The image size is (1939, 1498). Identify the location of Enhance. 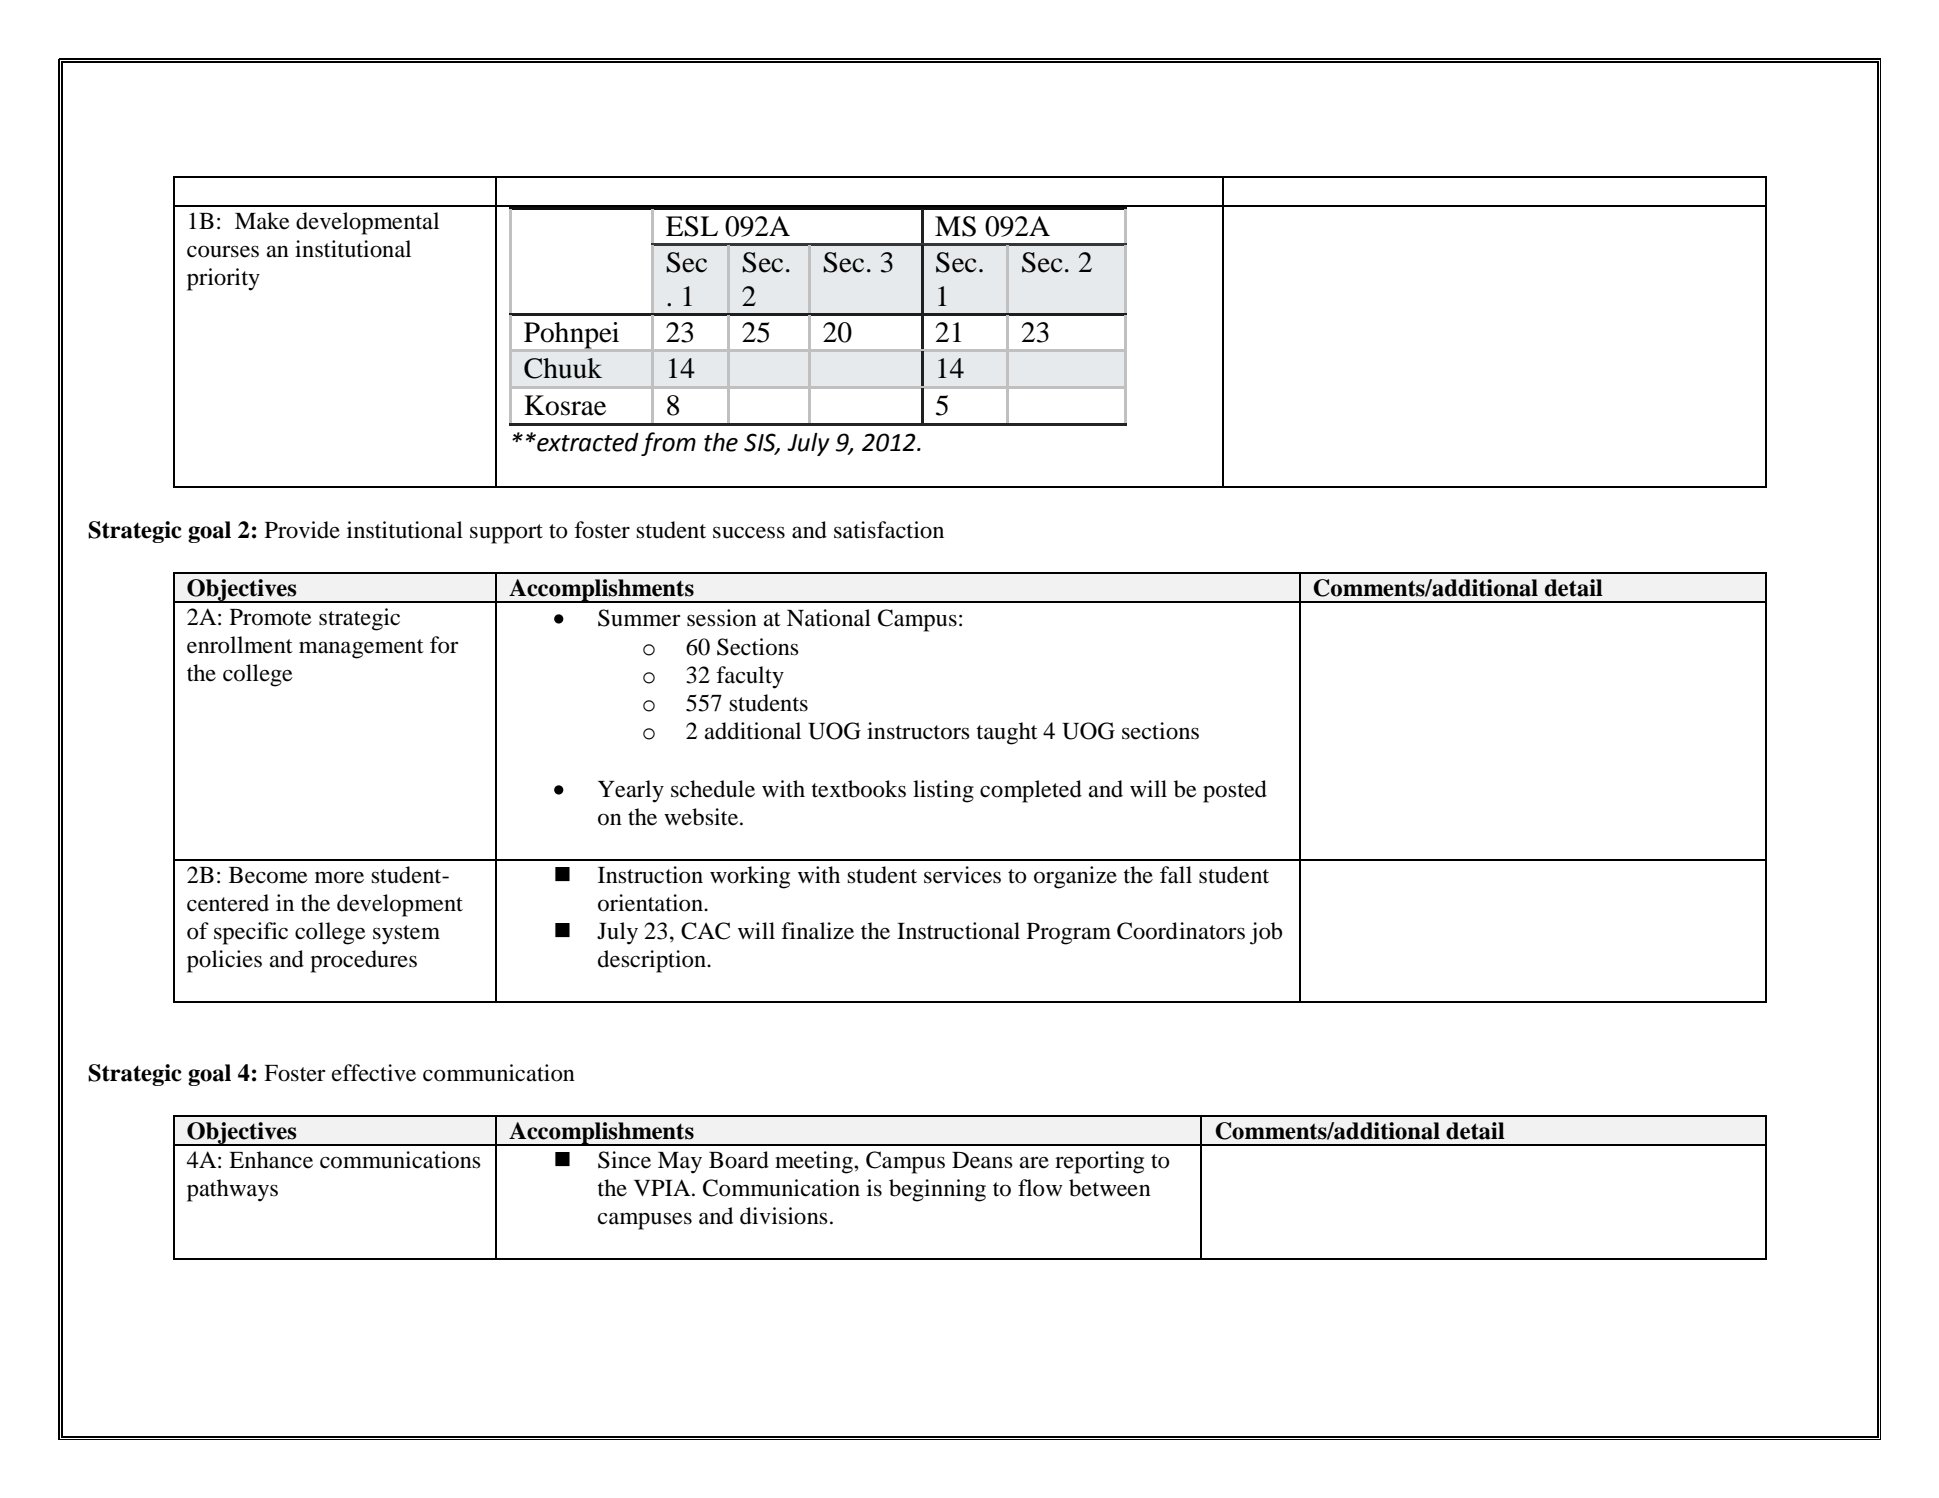
(271, 1160).
